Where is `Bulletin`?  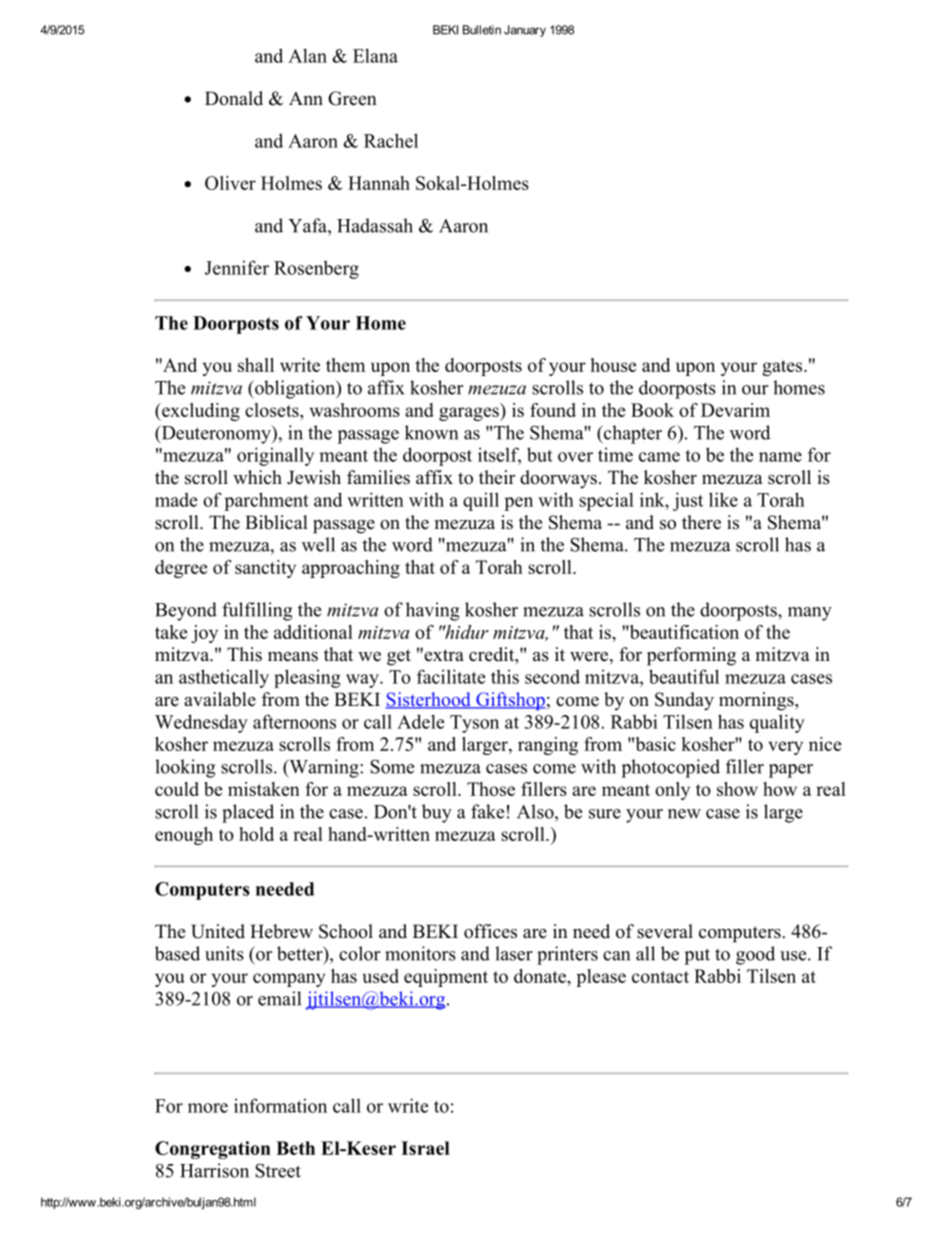
Bulletin is located at coordinates (482, 30).
